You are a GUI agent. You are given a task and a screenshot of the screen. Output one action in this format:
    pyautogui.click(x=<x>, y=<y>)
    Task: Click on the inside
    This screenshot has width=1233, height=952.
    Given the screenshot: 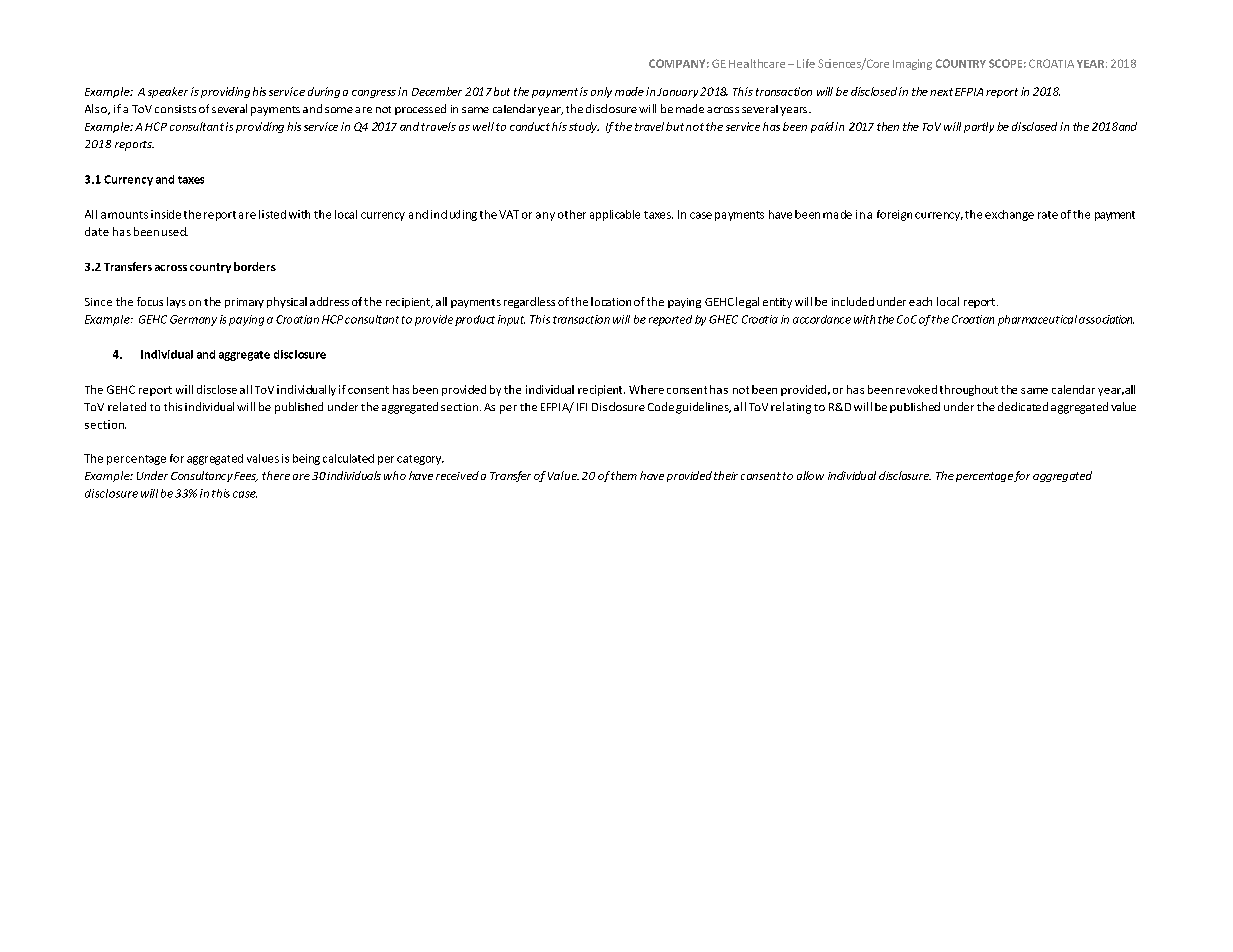 What is the action you would take?
    pyautogui.click(x=166, y=214)
